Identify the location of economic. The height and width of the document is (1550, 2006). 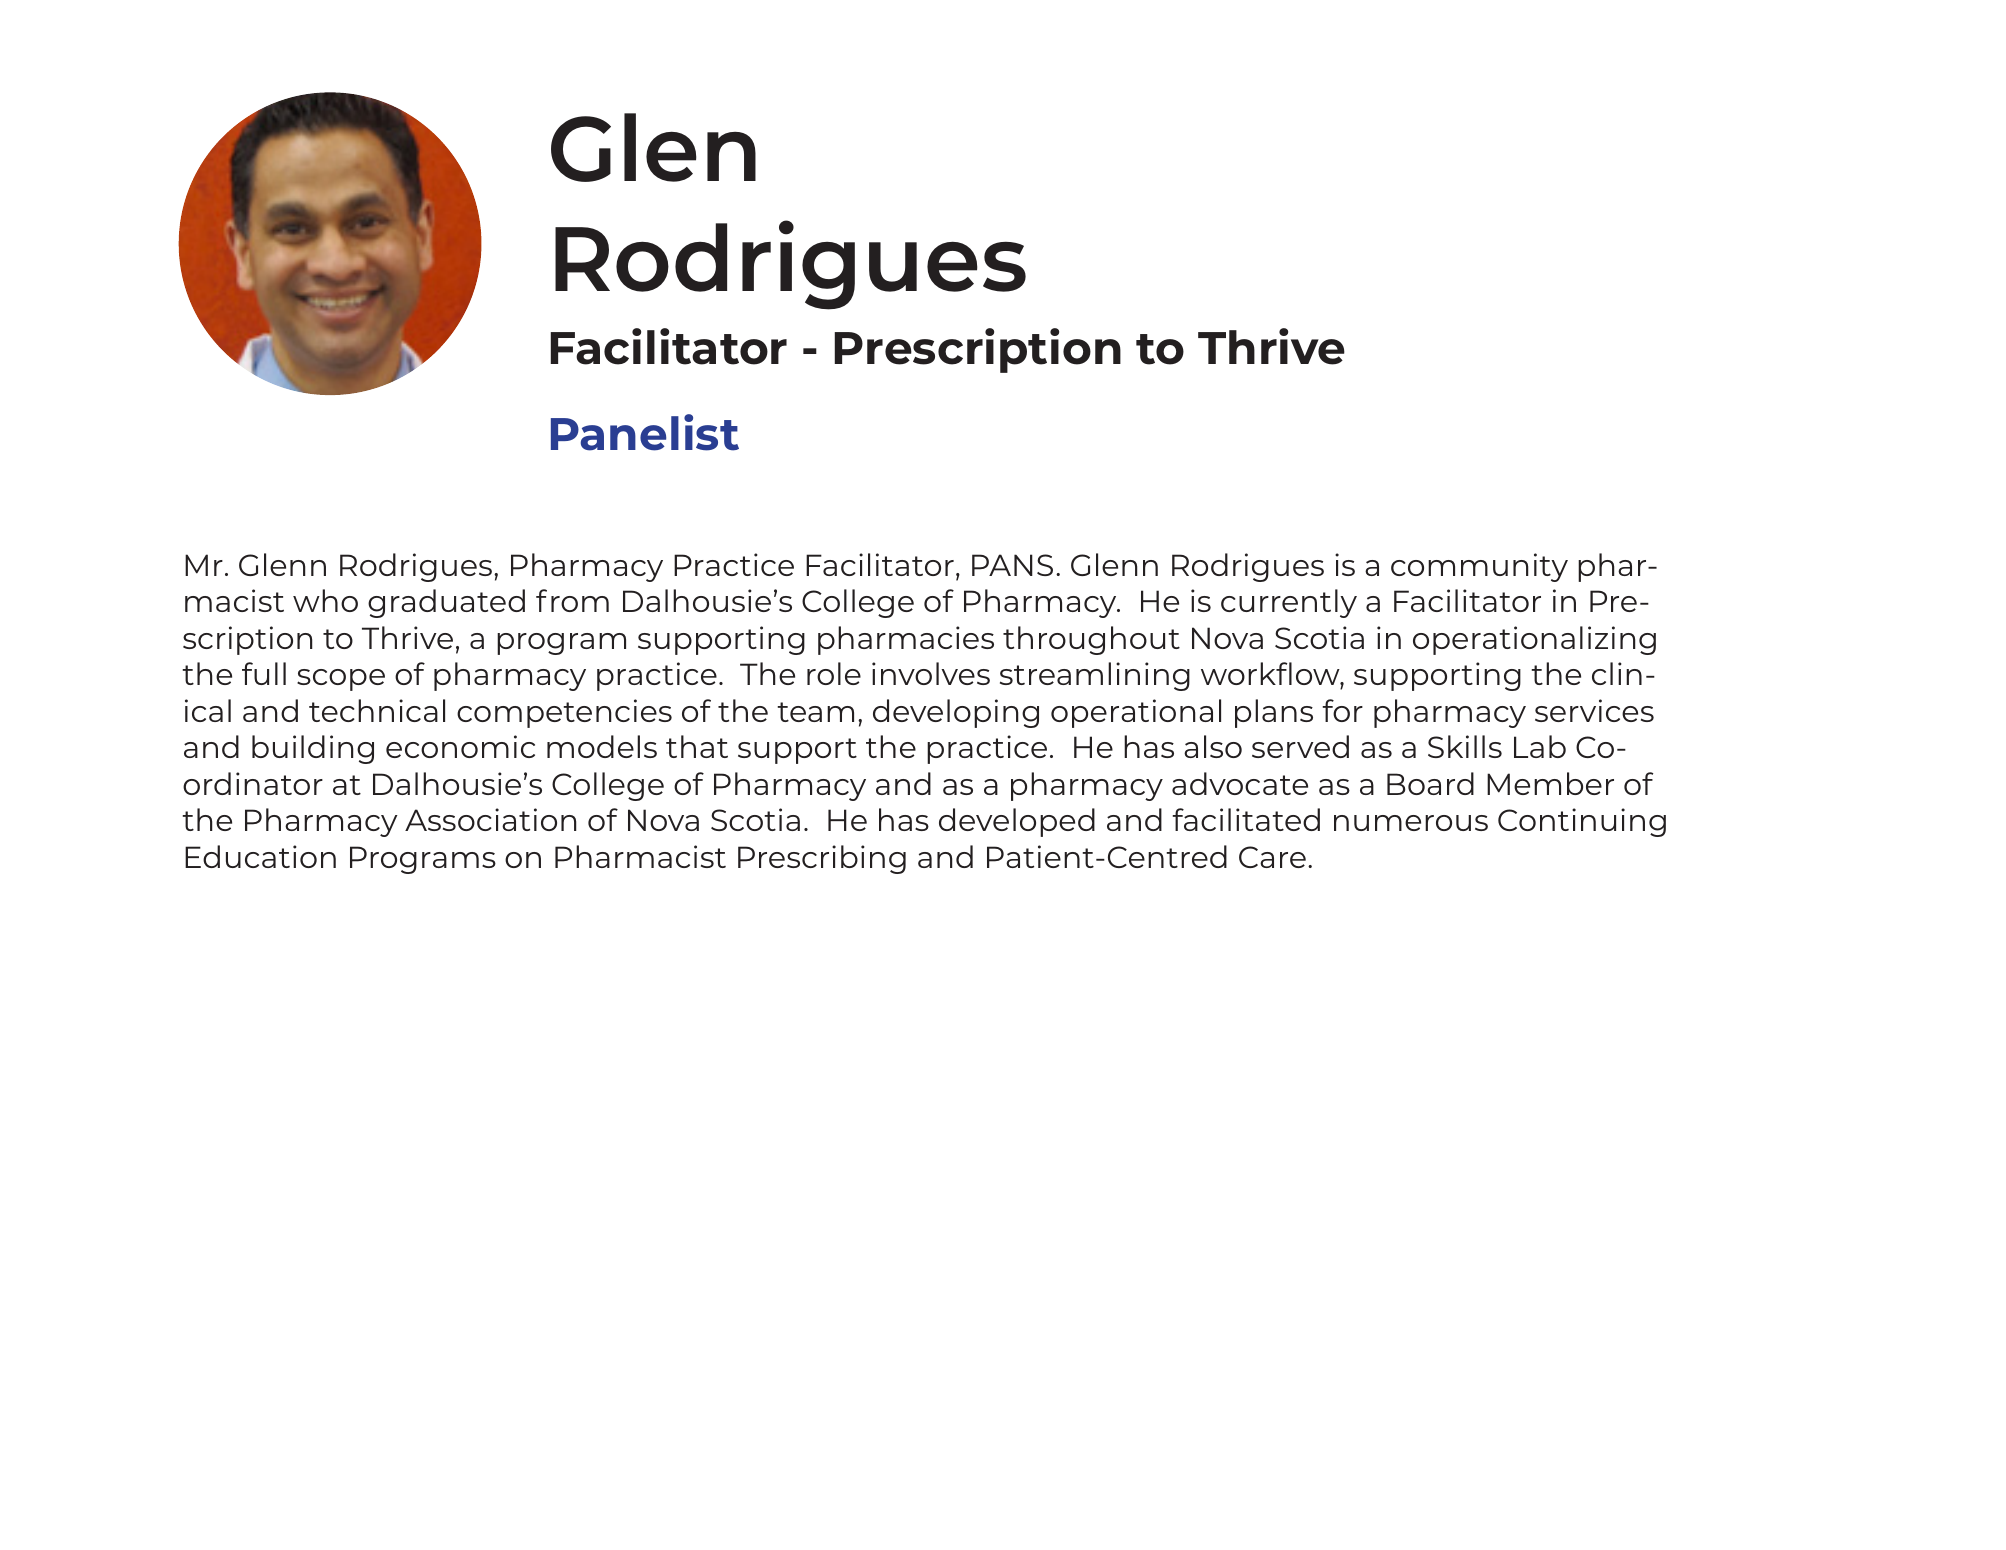
(460, 746).
